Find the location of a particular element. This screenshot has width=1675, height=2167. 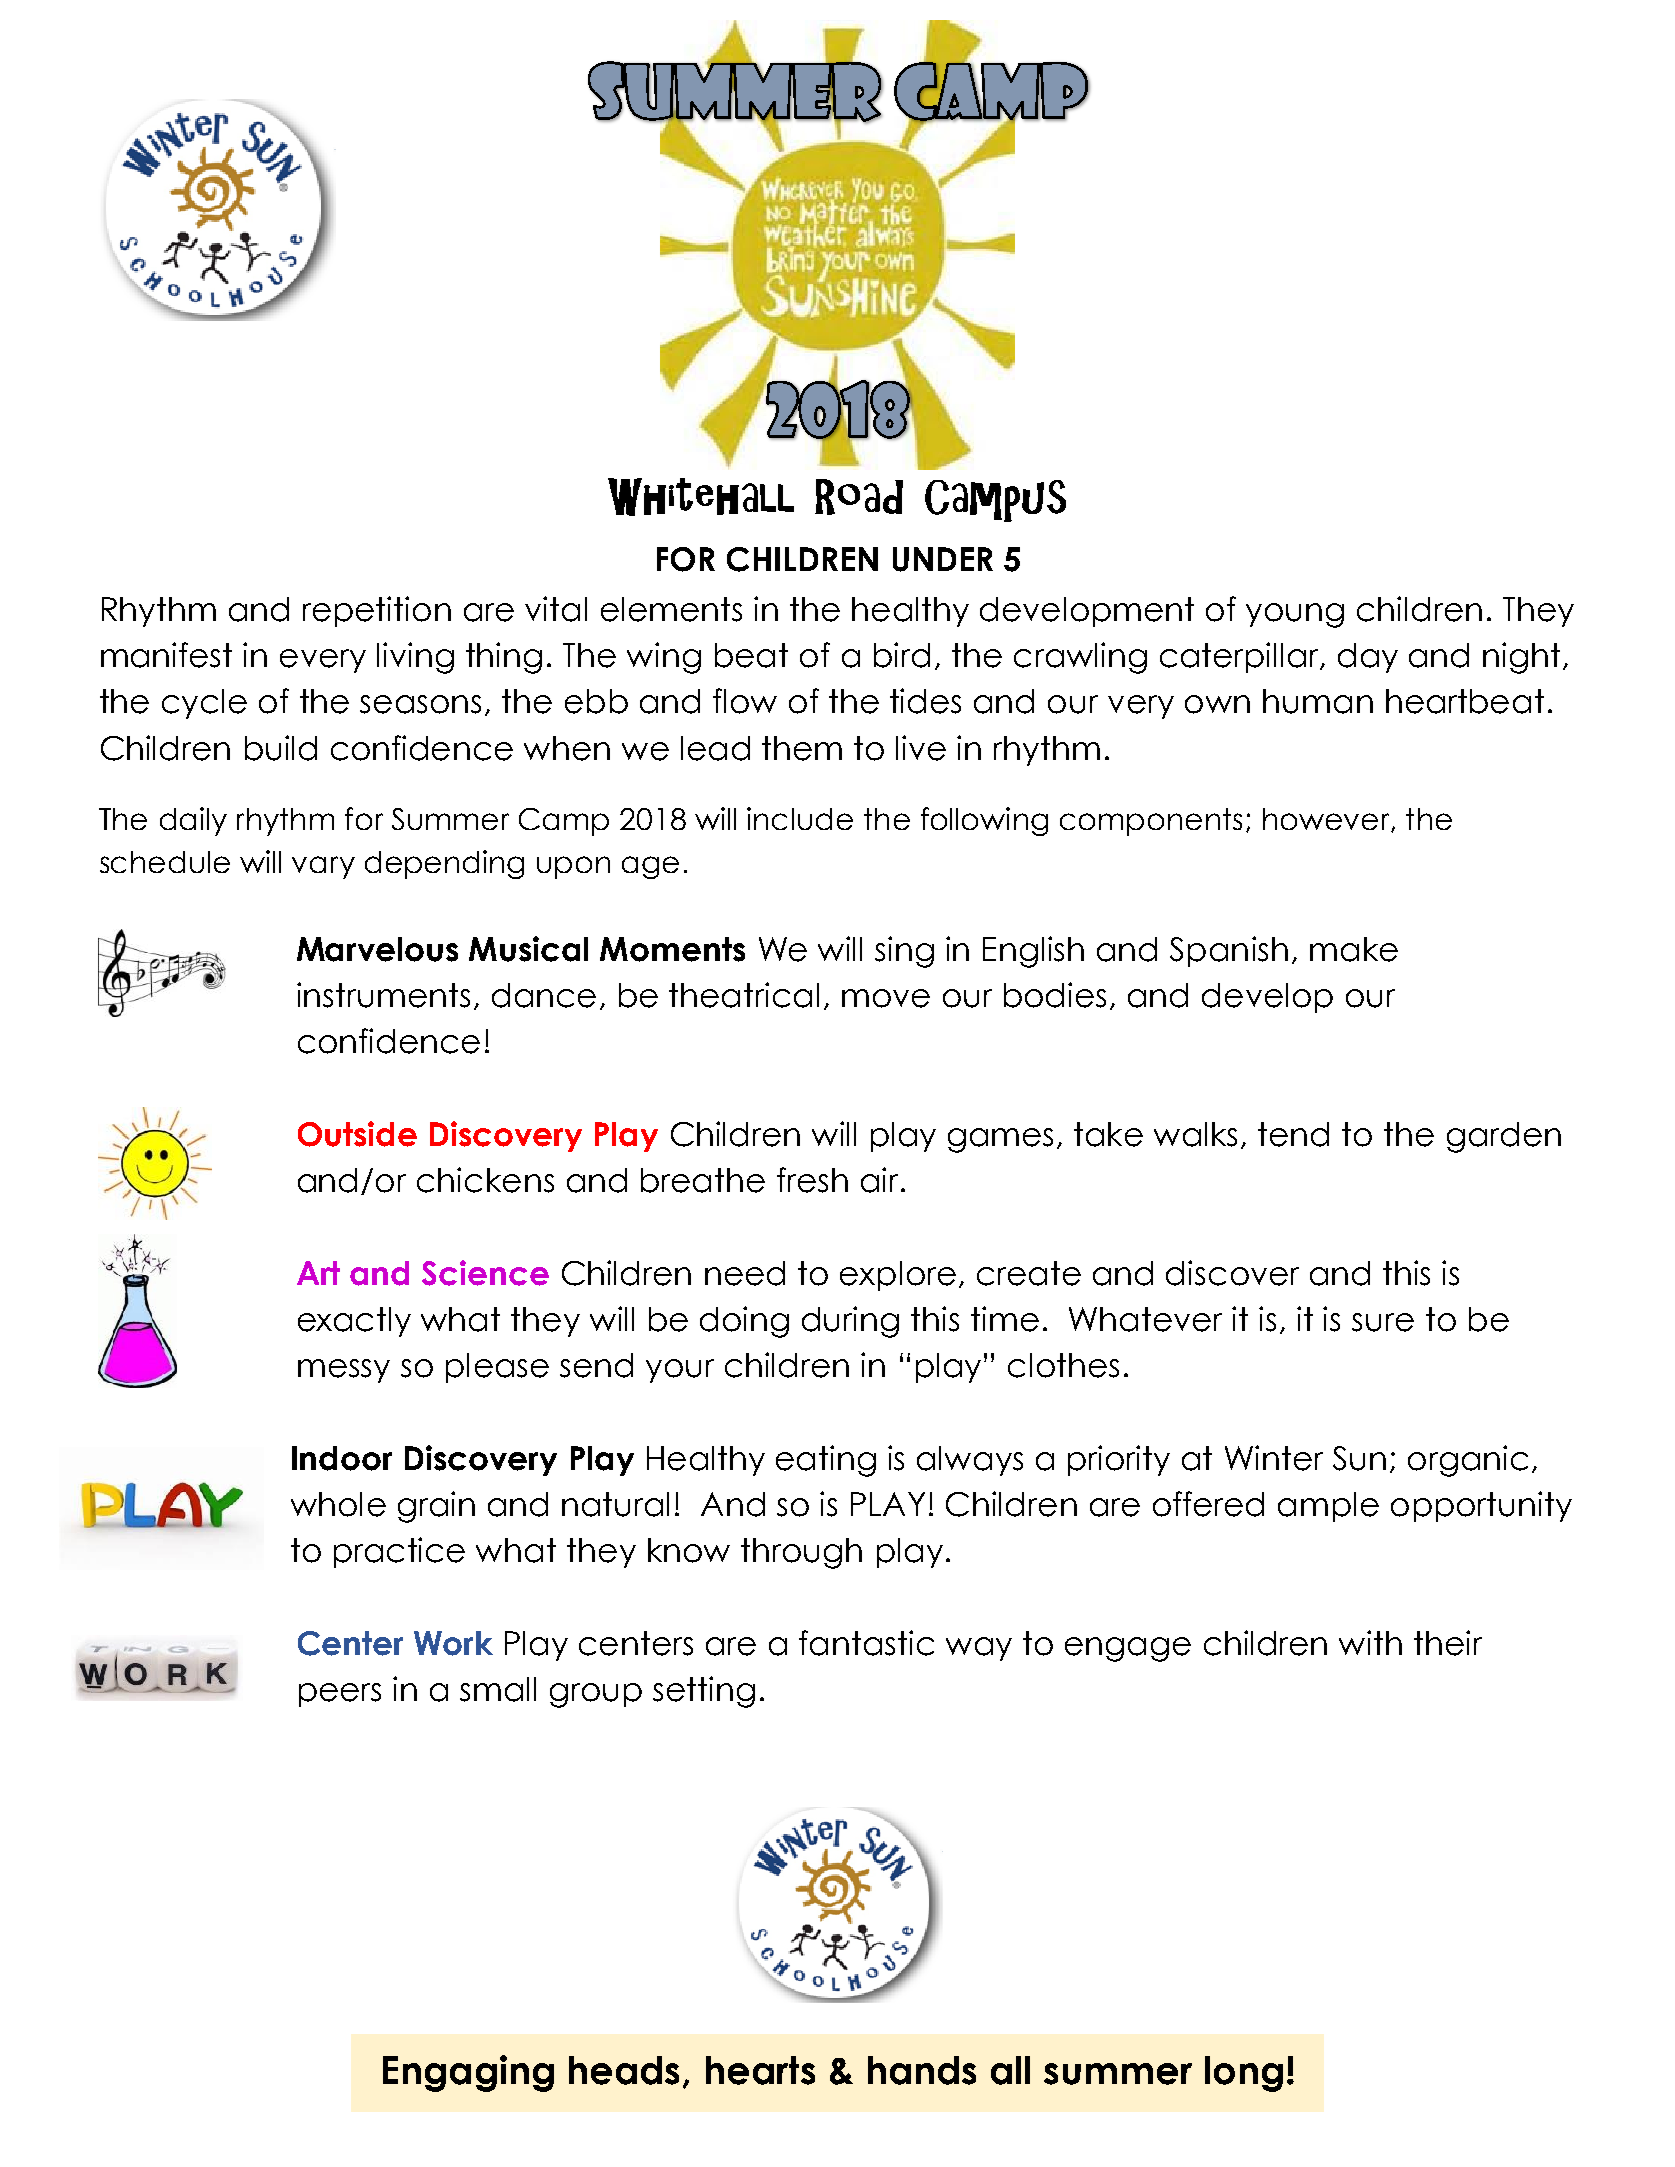

instruments is located at coordinates (383, 995).
